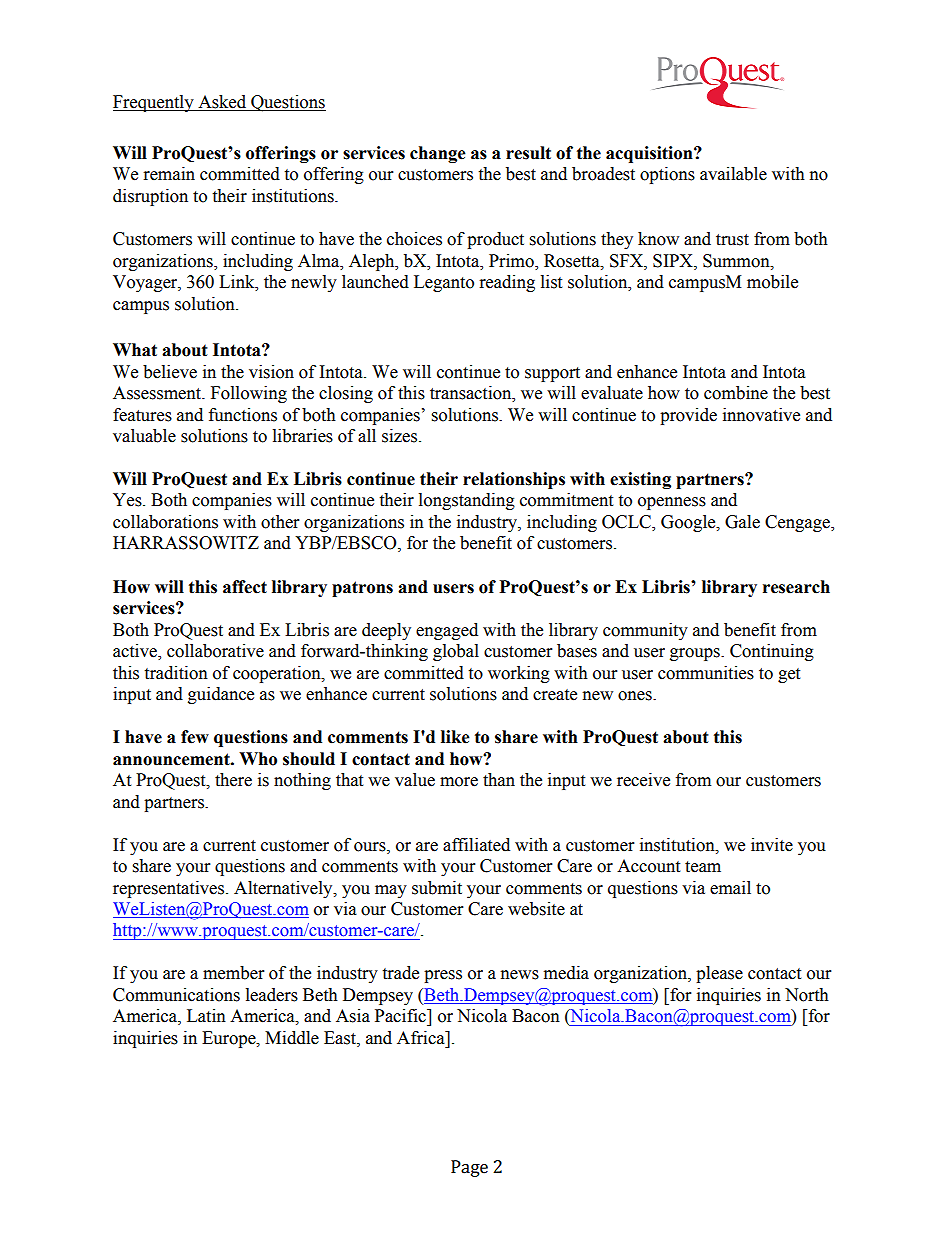  Describe the element at coordinates (447, 631) in the page. I see `engaged` at that location.
